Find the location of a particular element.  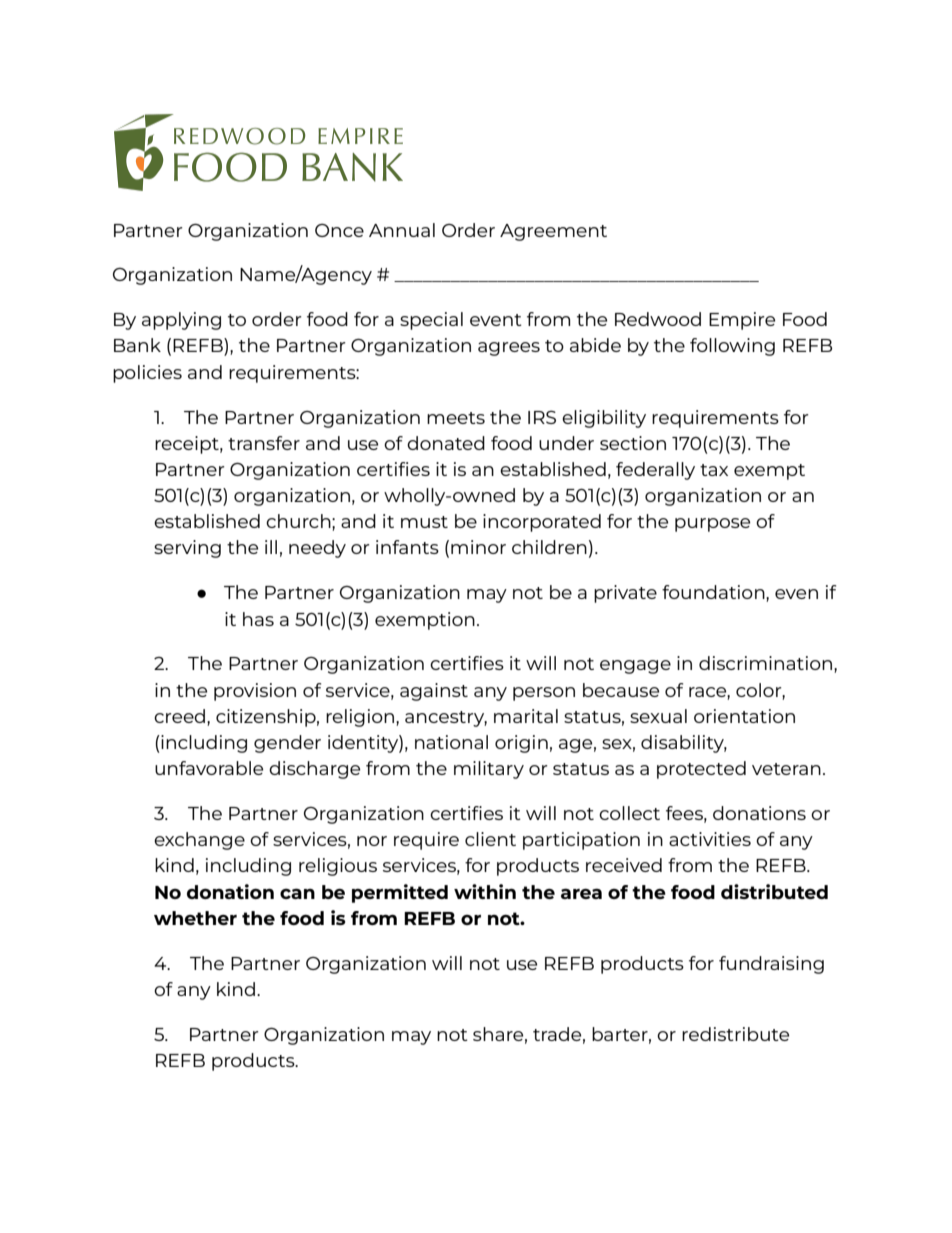

Empire is located at coordinates (742, 321).
